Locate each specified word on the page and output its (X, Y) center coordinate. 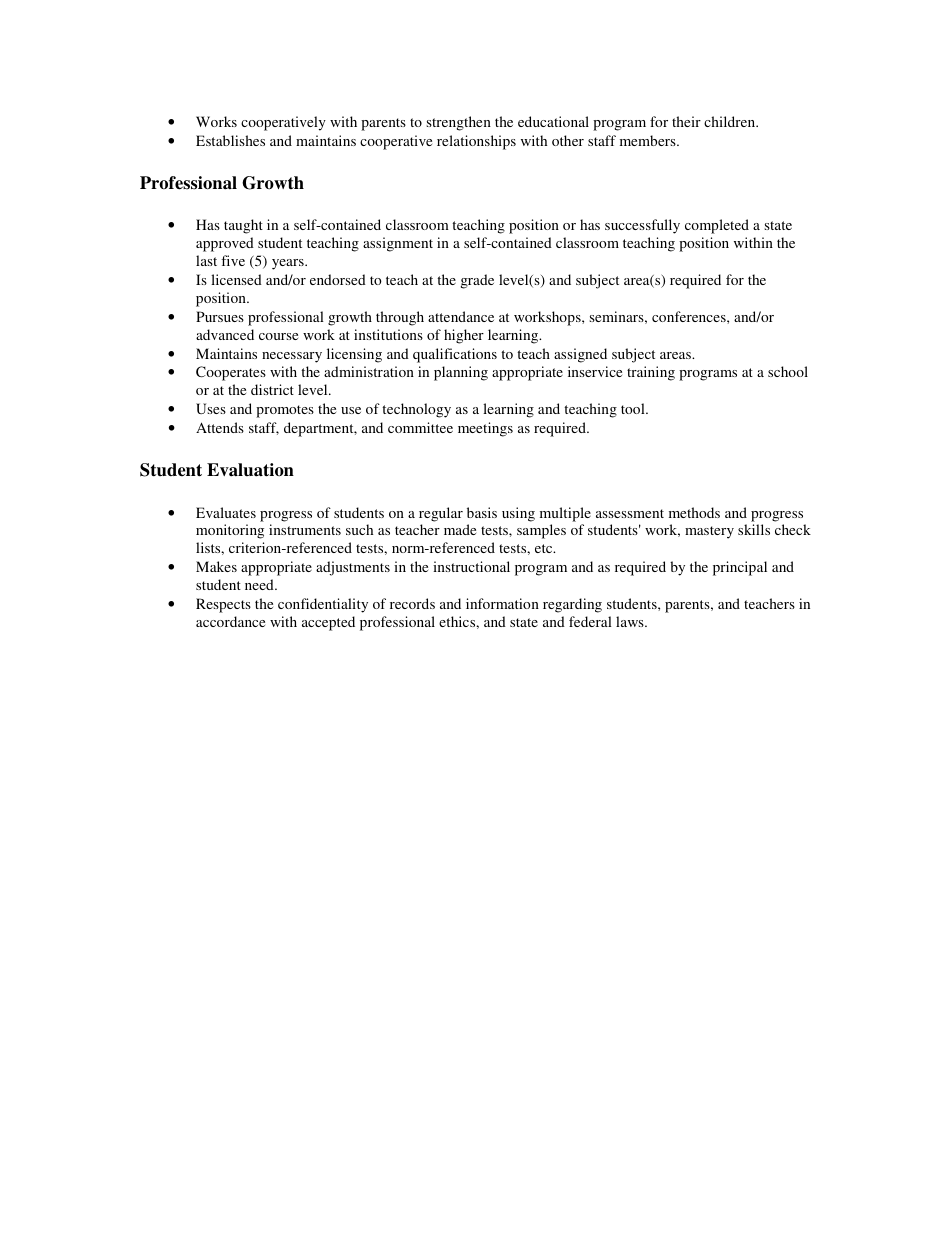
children (731, 121)
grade (477, 281)
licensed (236, 279)
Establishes (230, 140)
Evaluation (250, 470)
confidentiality (323, 605)
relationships (476, 142)
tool (634, 408)
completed (717, 226)
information (502, 603)
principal (740, 568)
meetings (485, 429)
